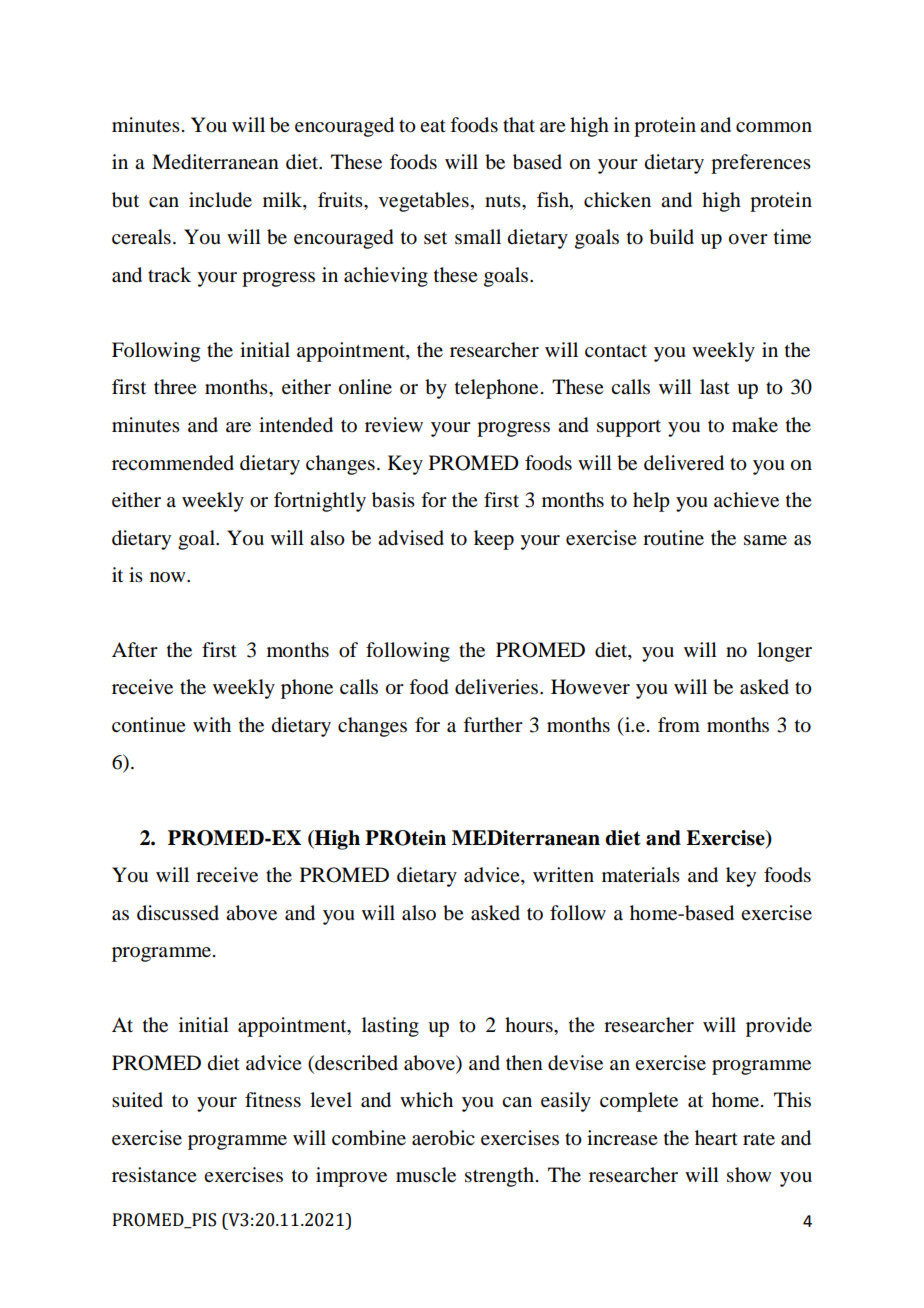 Image resolution: width=924 pixels, height=1308 pixels. I want to click on routine, so click(673, 538).
